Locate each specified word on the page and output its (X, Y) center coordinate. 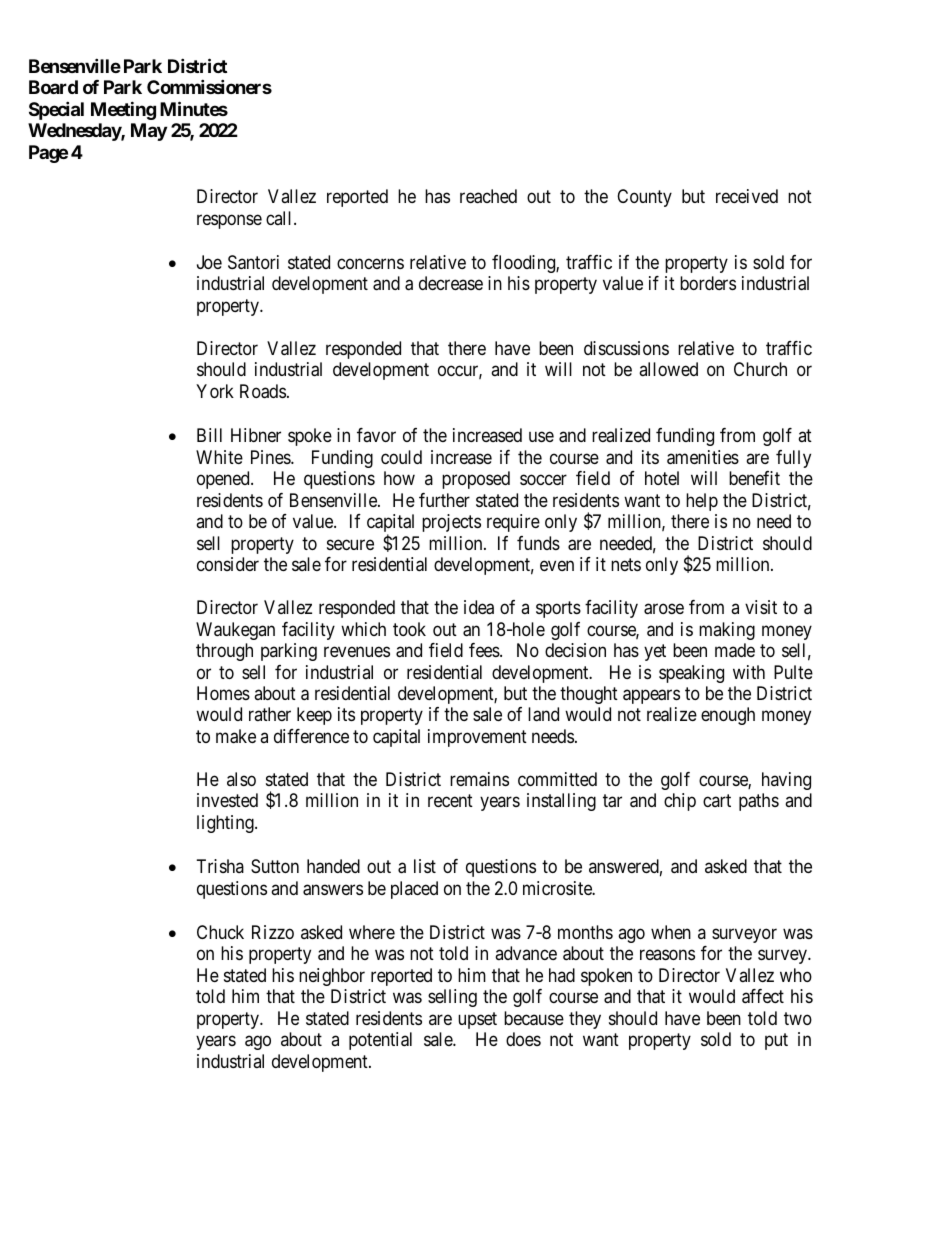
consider (228, 564)
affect (763, 996)
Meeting (123, 110)
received (747, 196)
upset (477, 1020)
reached (488, 196)
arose (664, 609)
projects (451, 523)
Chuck (220, 932)
